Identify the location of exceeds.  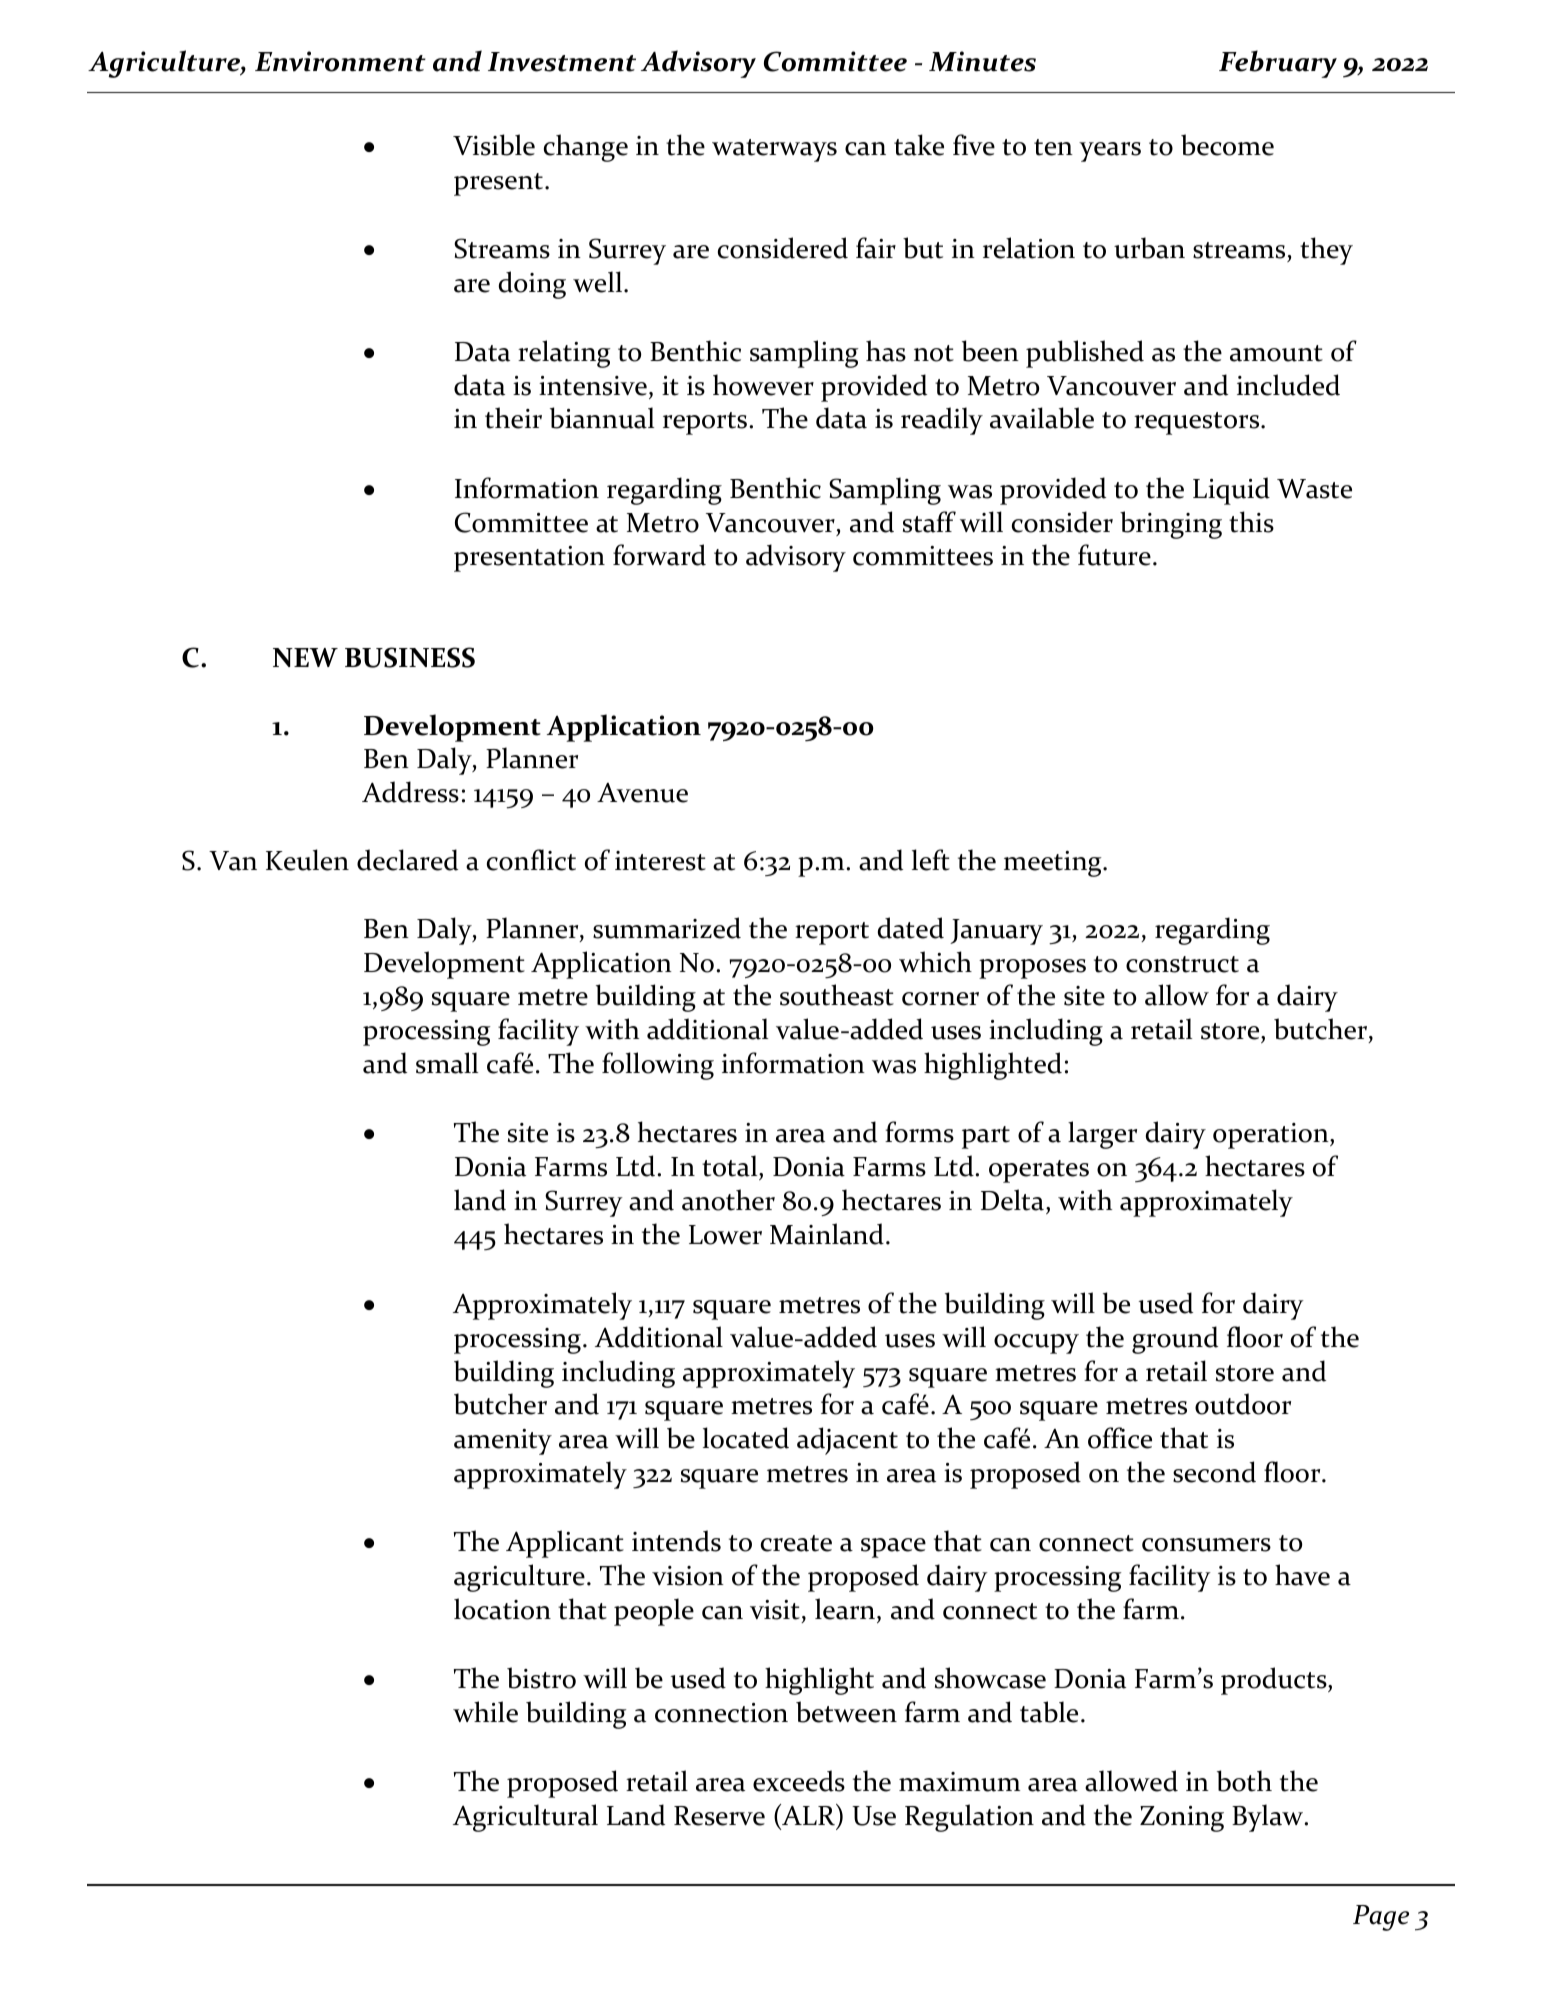
(799, 1781).
